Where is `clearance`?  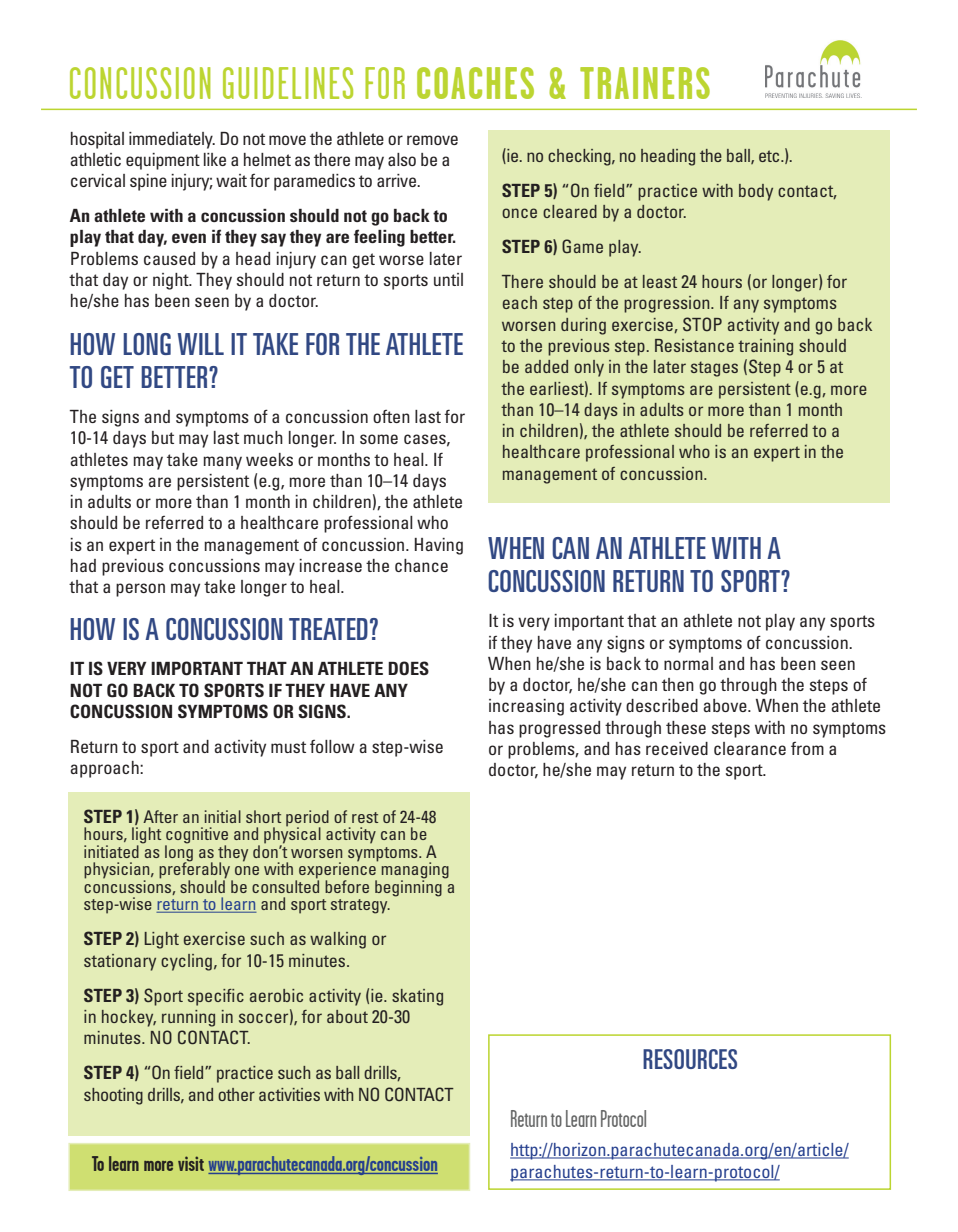 clearance is located at coordinates (750, 748).
